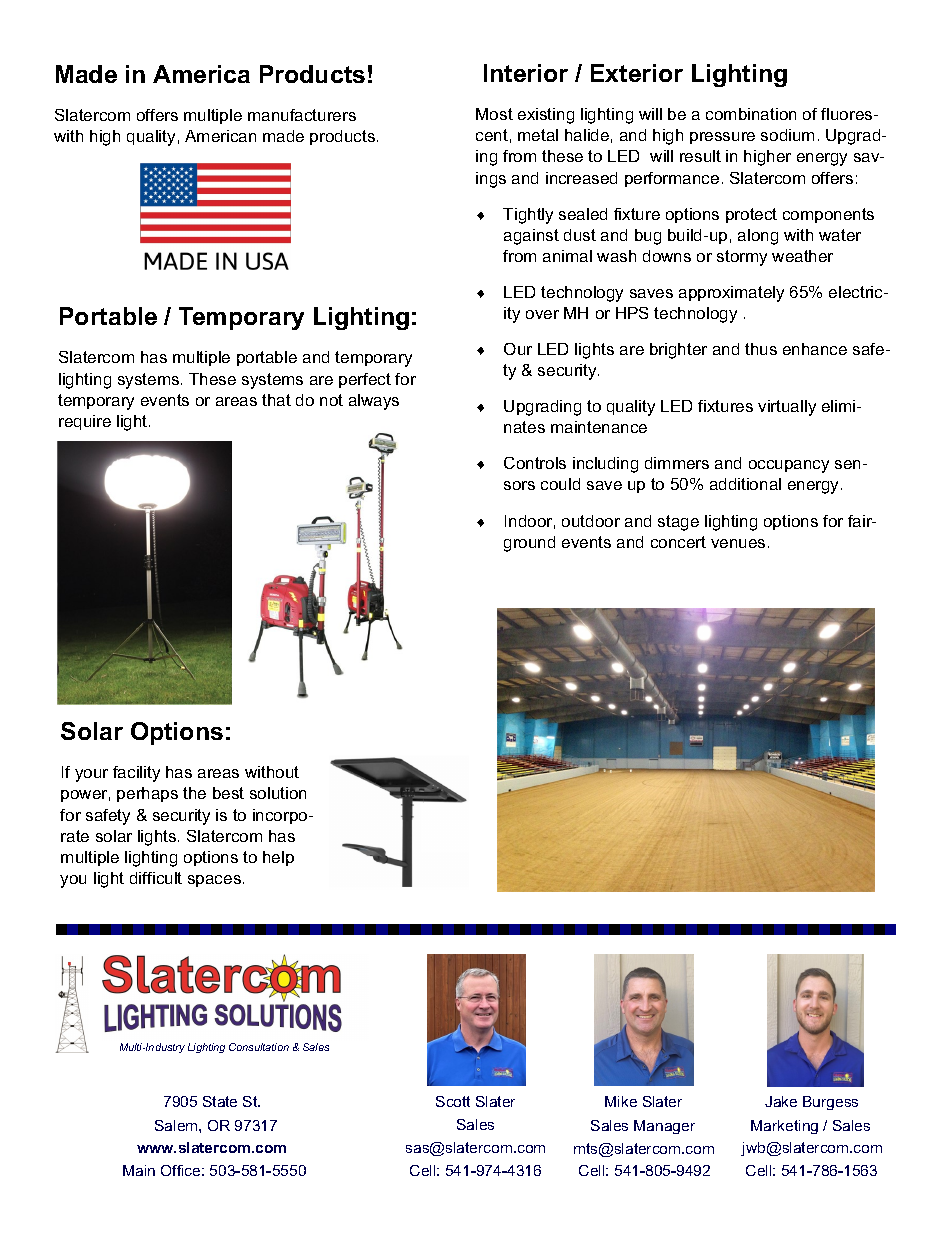 The image size is (952, 1233). What do you see at coordinates (136, 774) in the document?
I see `facility` at bounding box center [136, 774].
